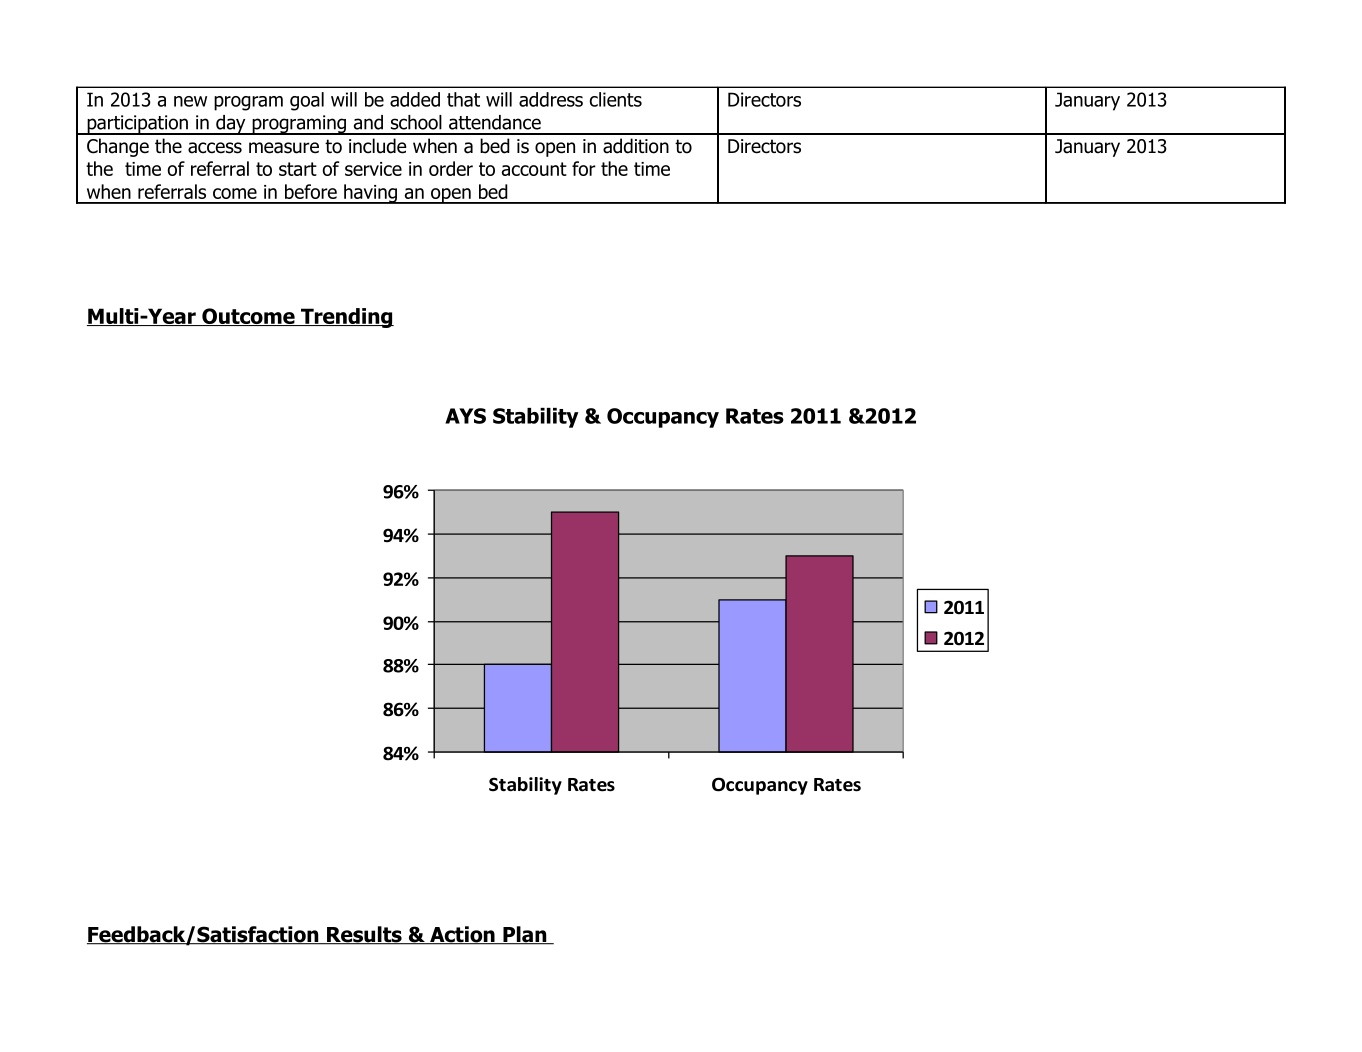 This page has width=1362, height=1052. What do you see at coordinates (370, 194) in the page?
I see `having` at bounding box center [370, 194].
